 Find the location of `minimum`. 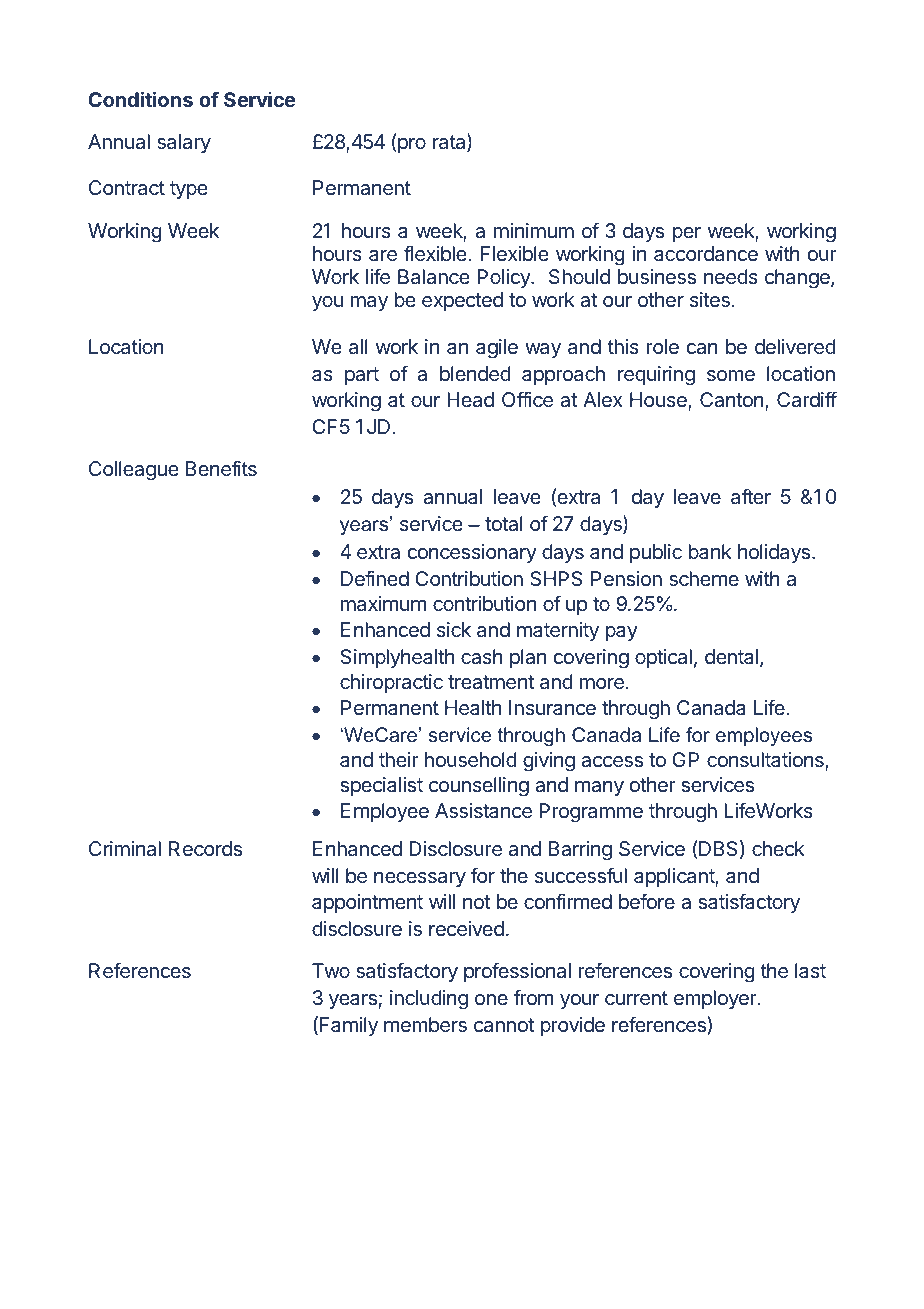

minimum is located at coordinates (534, 230).
